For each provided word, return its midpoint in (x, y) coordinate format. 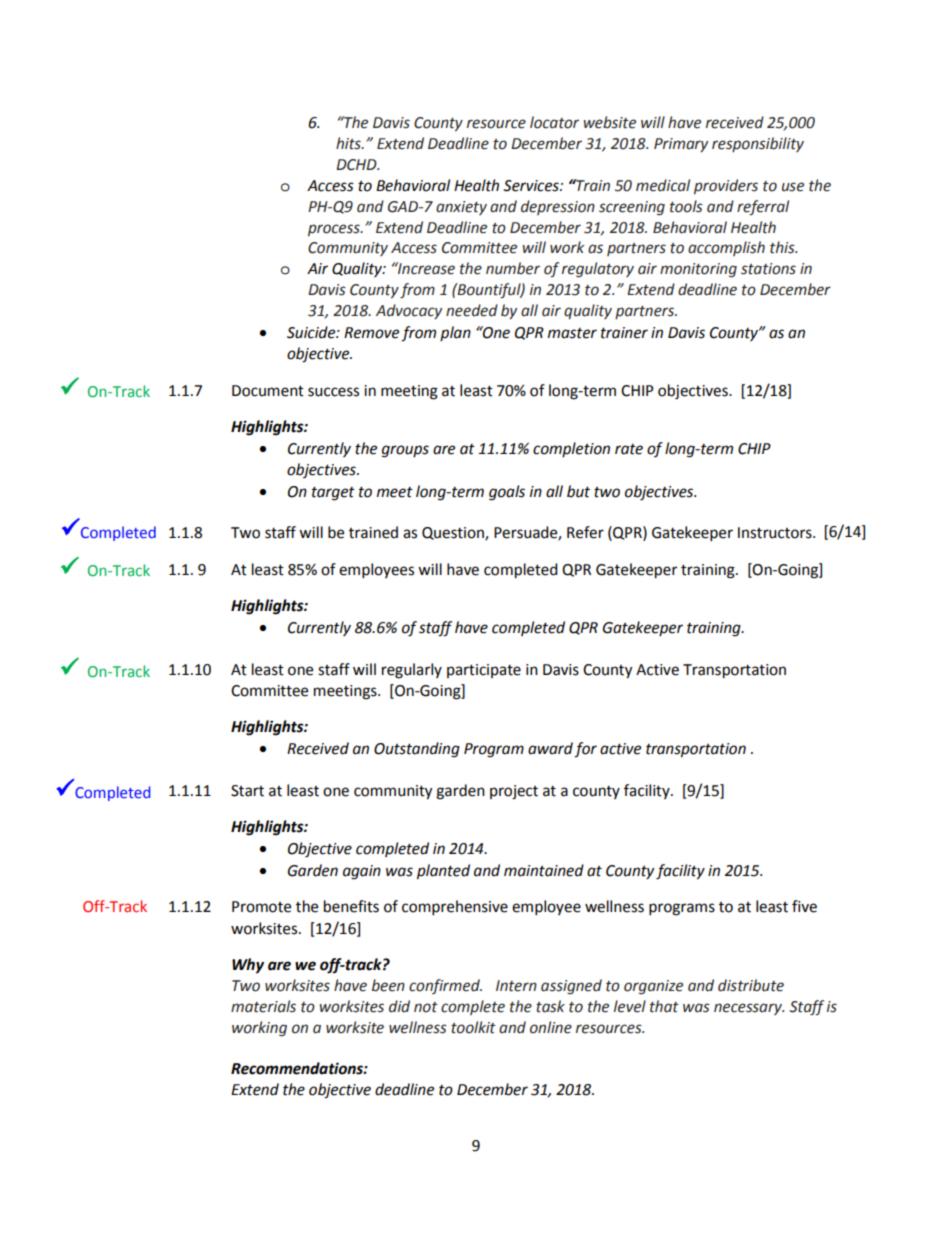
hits (349, 143)
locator (554, 122)
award (550, 748)
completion (571, 449)
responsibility (758, 144)
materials (263, 1006)
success (333, 392)
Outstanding (417, 750)
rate (629, 449)
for (585, 750)
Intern (516, 986)
